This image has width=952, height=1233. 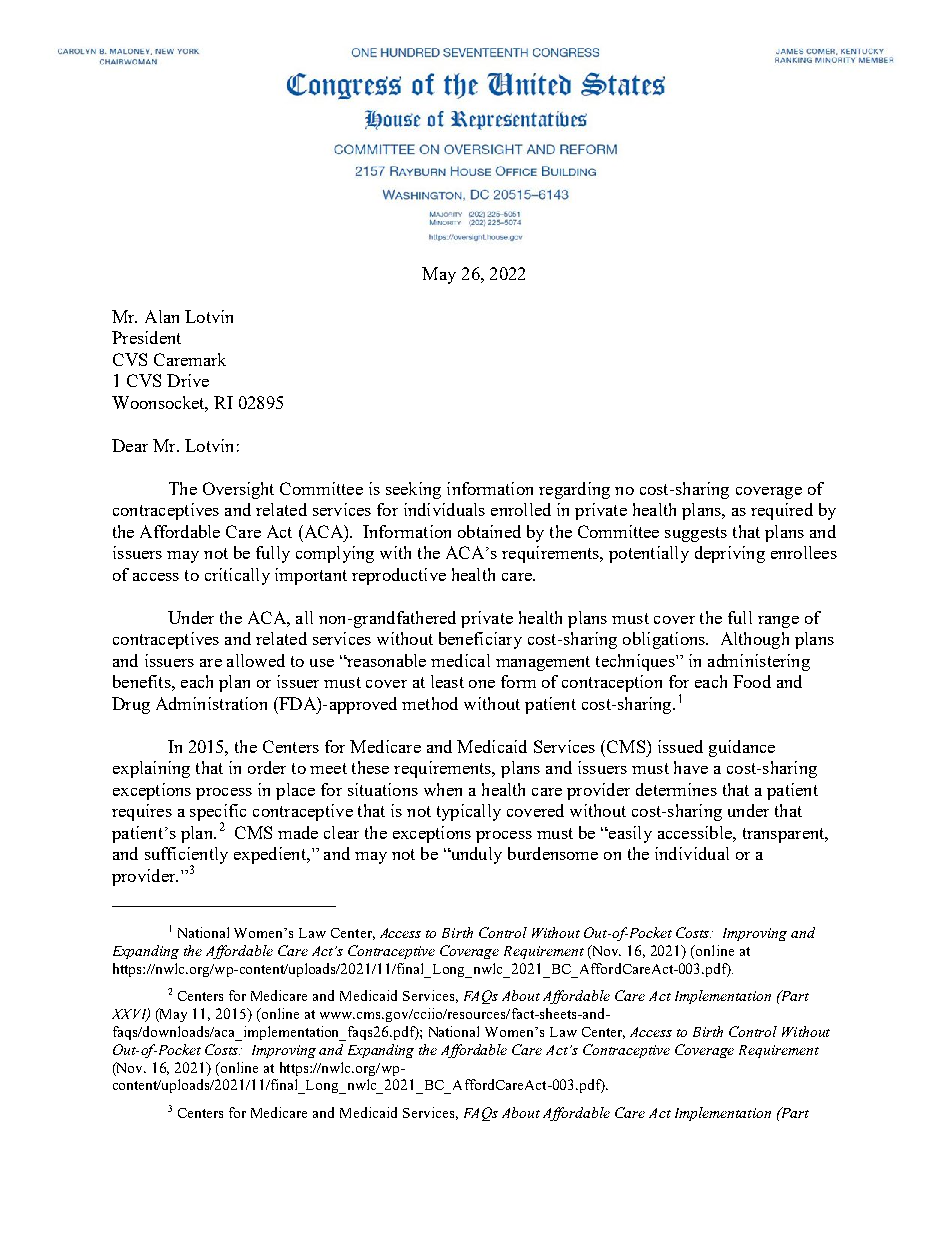 I want to click on medical, so click(x=460, y=660).
